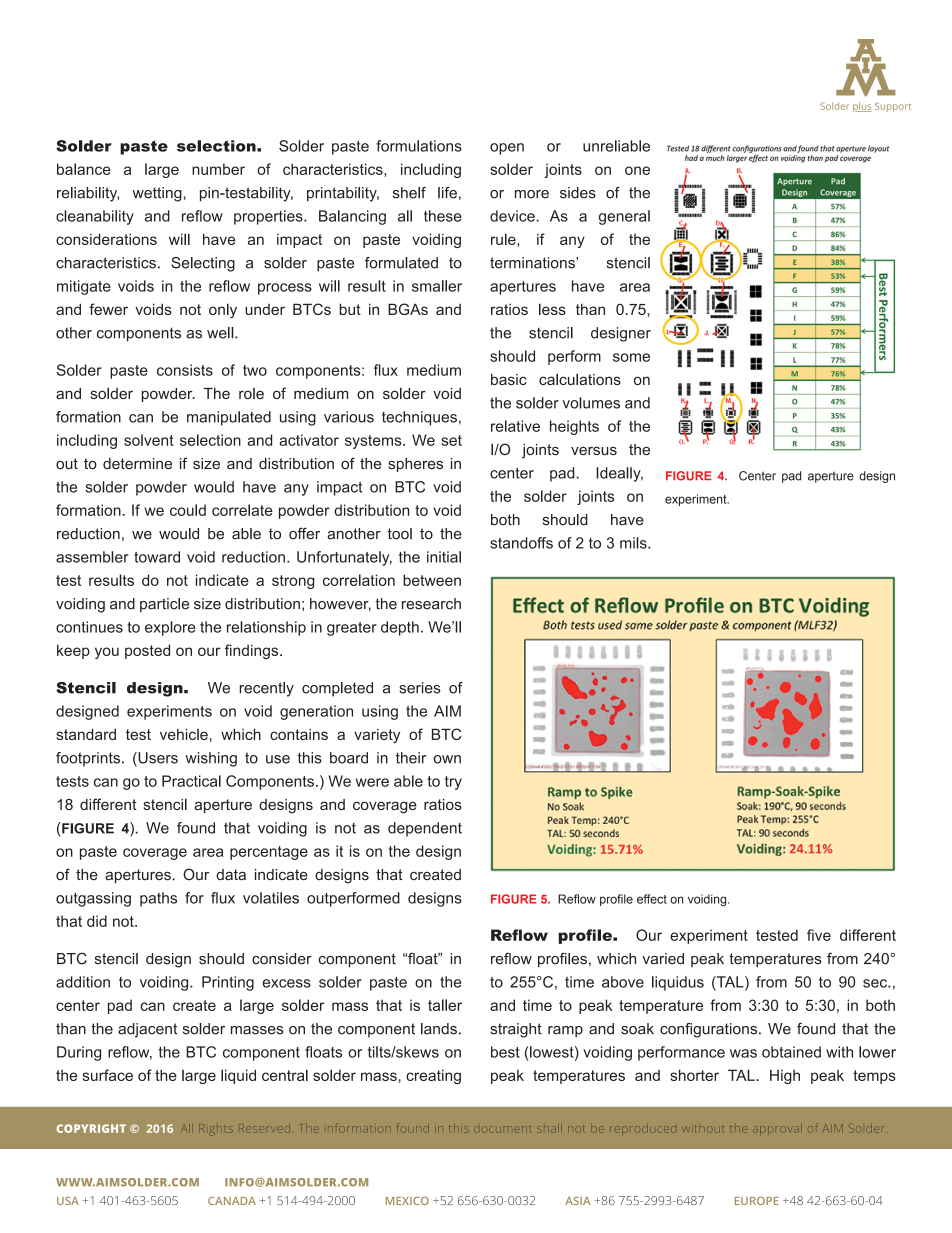 The height and width of the page is (1233, 952). I want to click on general, so click(624, 217).
